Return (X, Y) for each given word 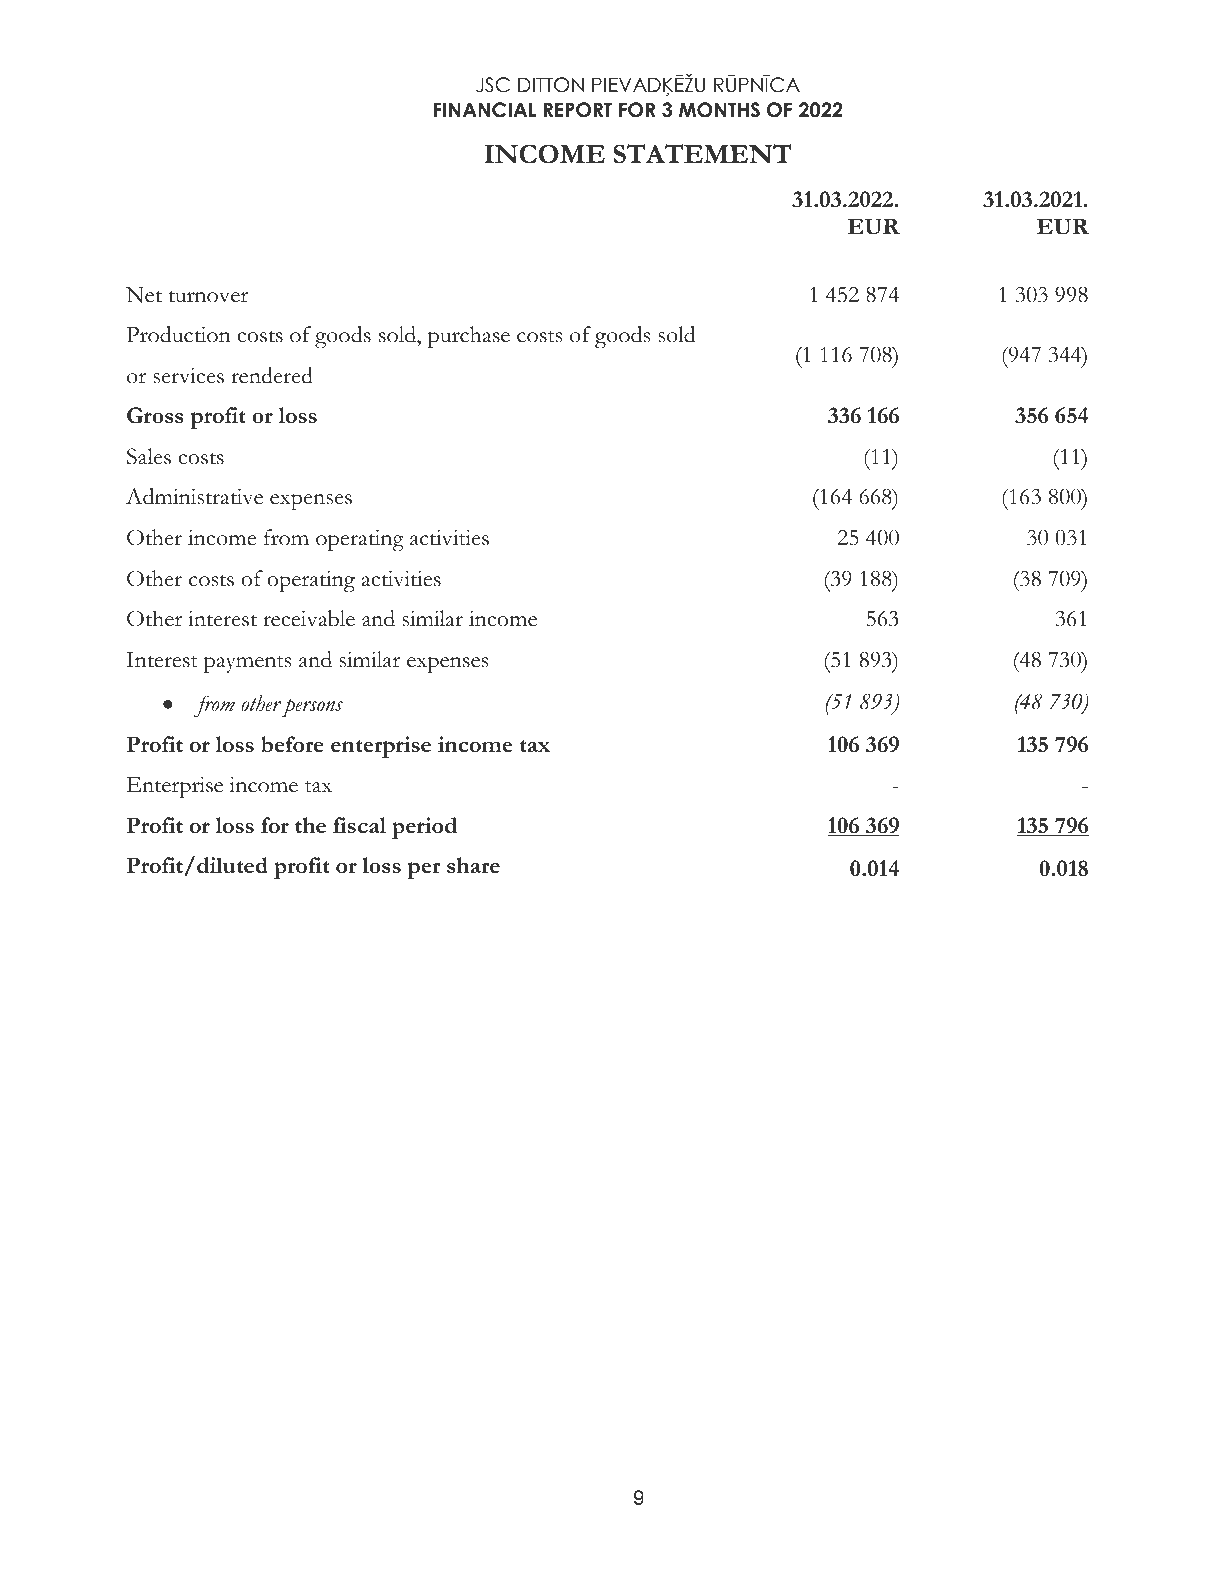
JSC (493, 85)
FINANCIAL (485, 110)
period (424, 828)
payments (248, 664)
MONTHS (719, 110)
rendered (272, 375)
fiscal (359, 825)
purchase (469, 337)
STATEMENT (702, 154)
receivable (309, 618)
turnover (208, 296)
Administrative (194, 496)
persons (312, 707)
